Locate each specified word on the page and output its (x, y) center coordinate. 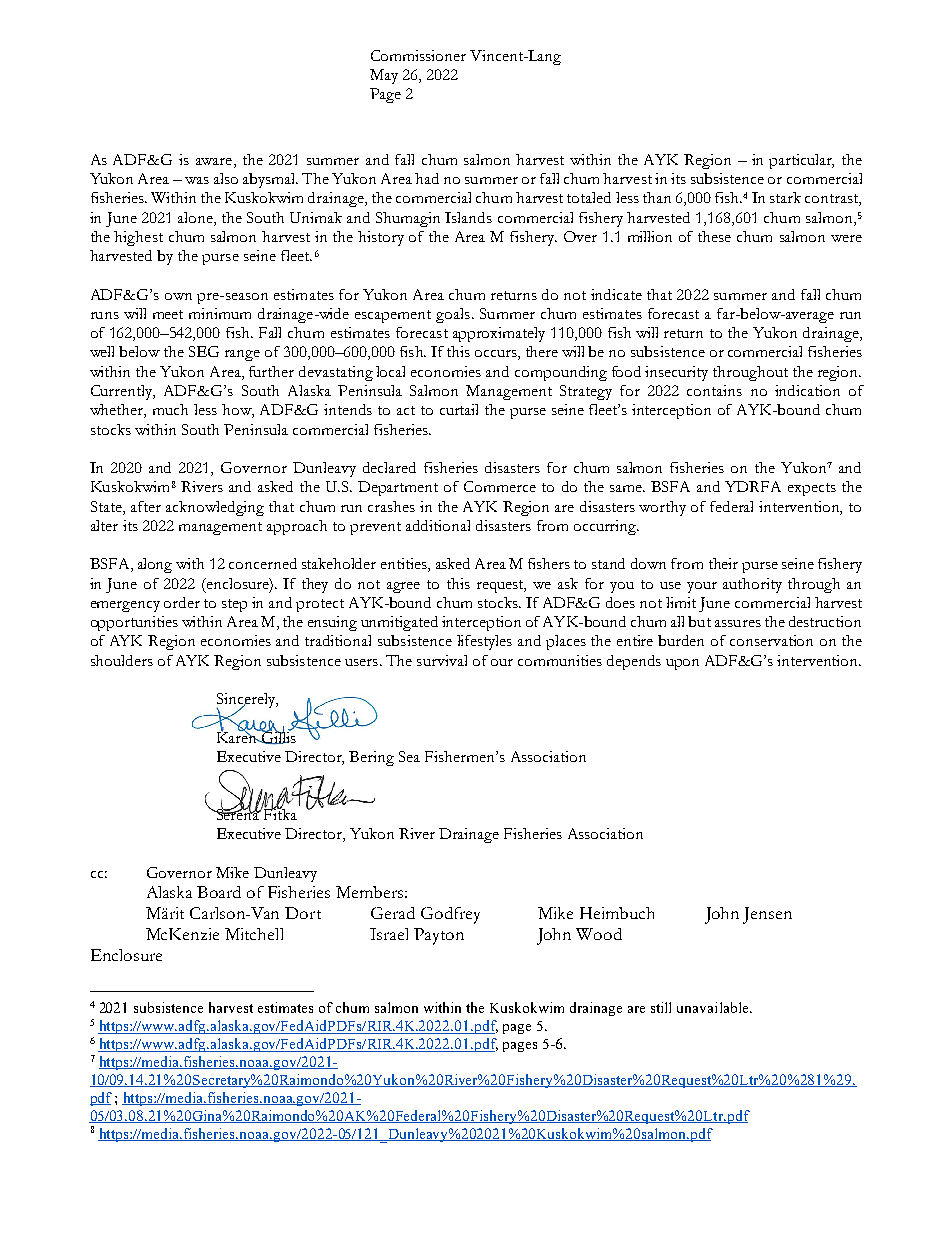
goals (453, 315)
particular (801, 161)
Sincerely (246, 702)
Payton (439, 936)
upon (682, 664)
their (723, 563)
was (197, 180)
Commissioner (418, 55)
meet (168, 314)
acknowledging (215, 508)
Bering (371, 758)
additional (438, 525)
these (714, 236)
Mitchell (254, 934)
